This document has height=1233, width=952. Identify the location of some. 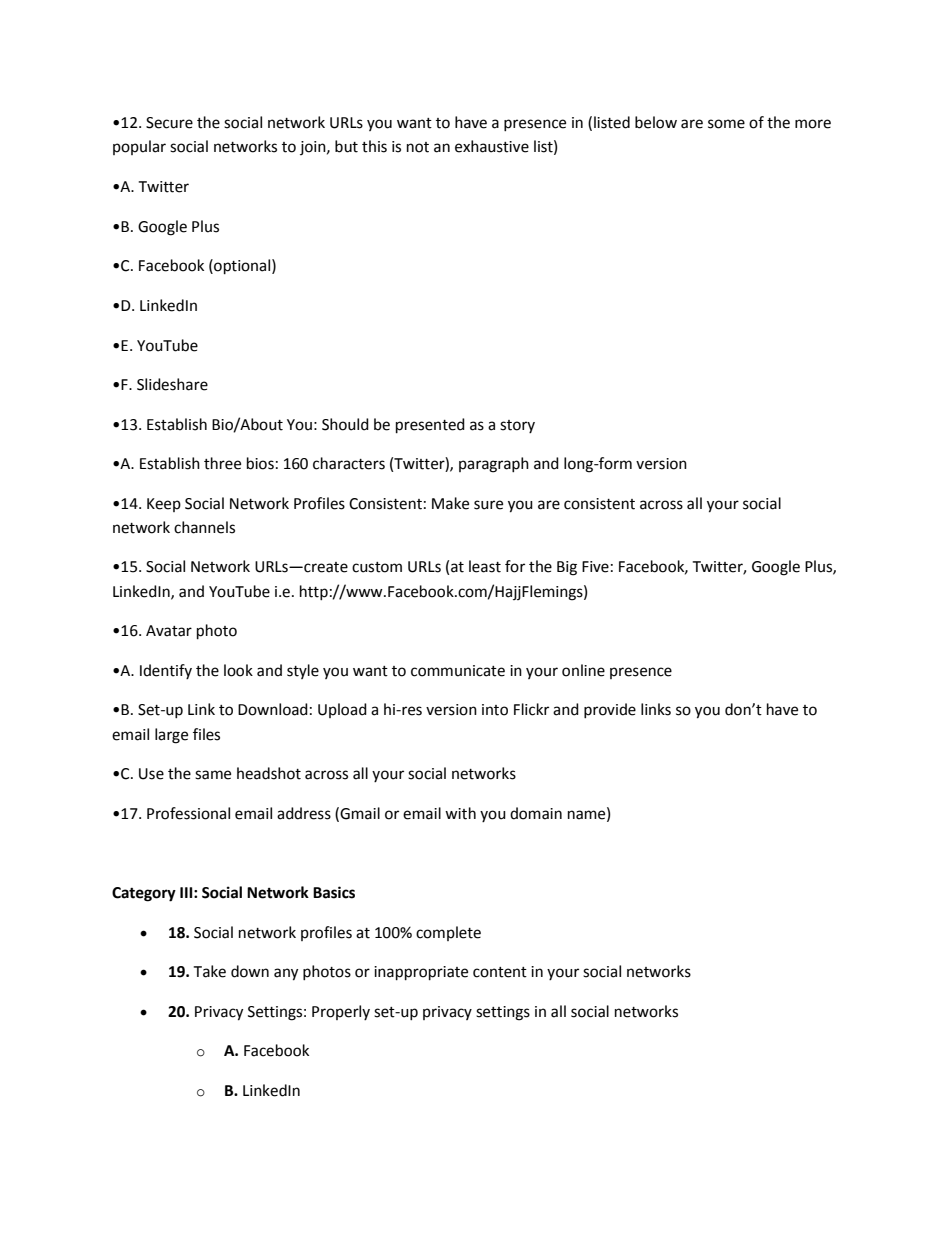
(726, 124).
